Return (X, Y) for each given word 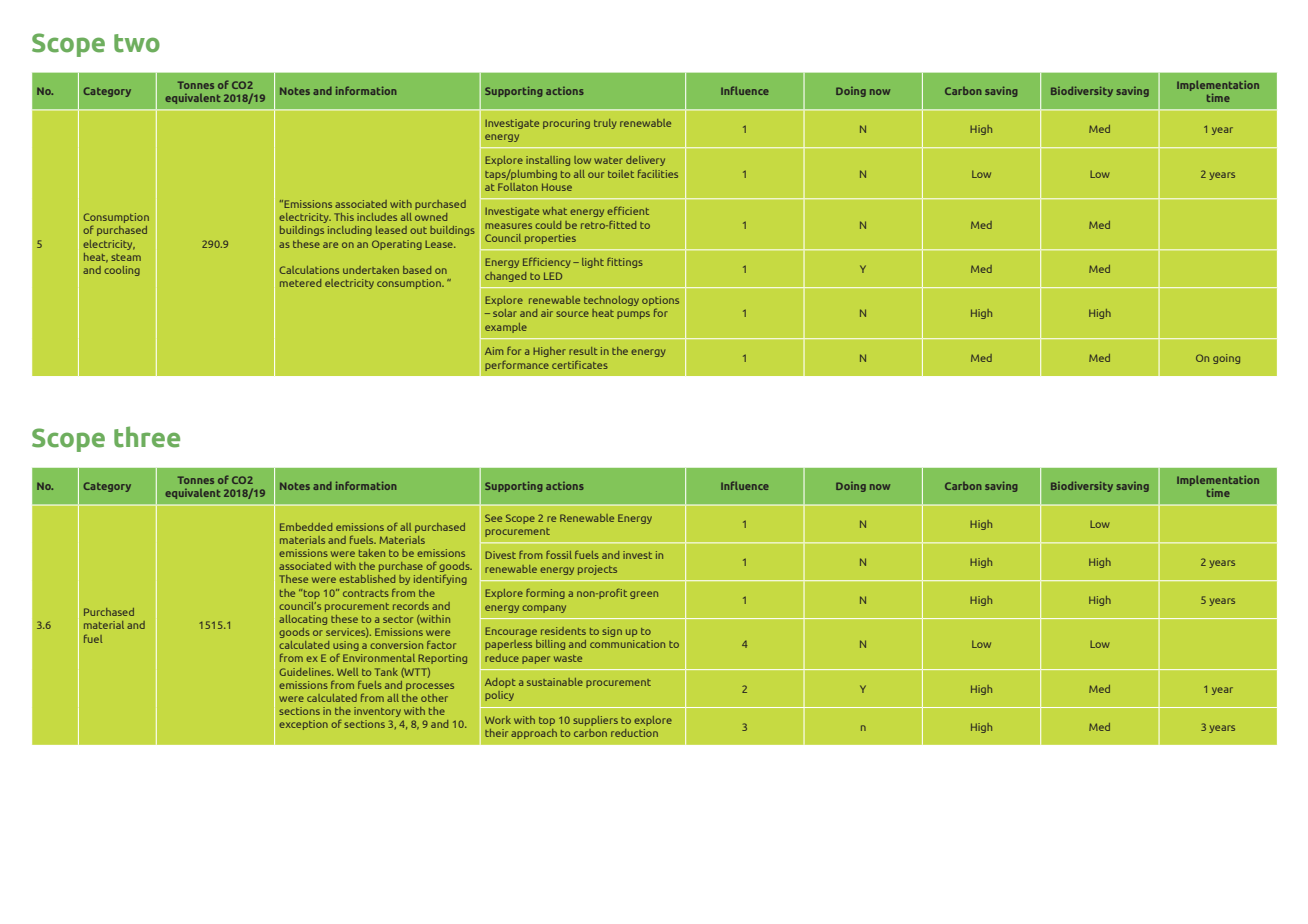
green (644, 595)
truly (605, 124)
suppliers (595, 721)
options (660, 302)
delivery (645, 161)
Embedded (306, 527)
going (1226, 359)
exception (303, 725)
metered (300, 283)
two (137, 43)
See (493, 518)
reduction (634, 733)
